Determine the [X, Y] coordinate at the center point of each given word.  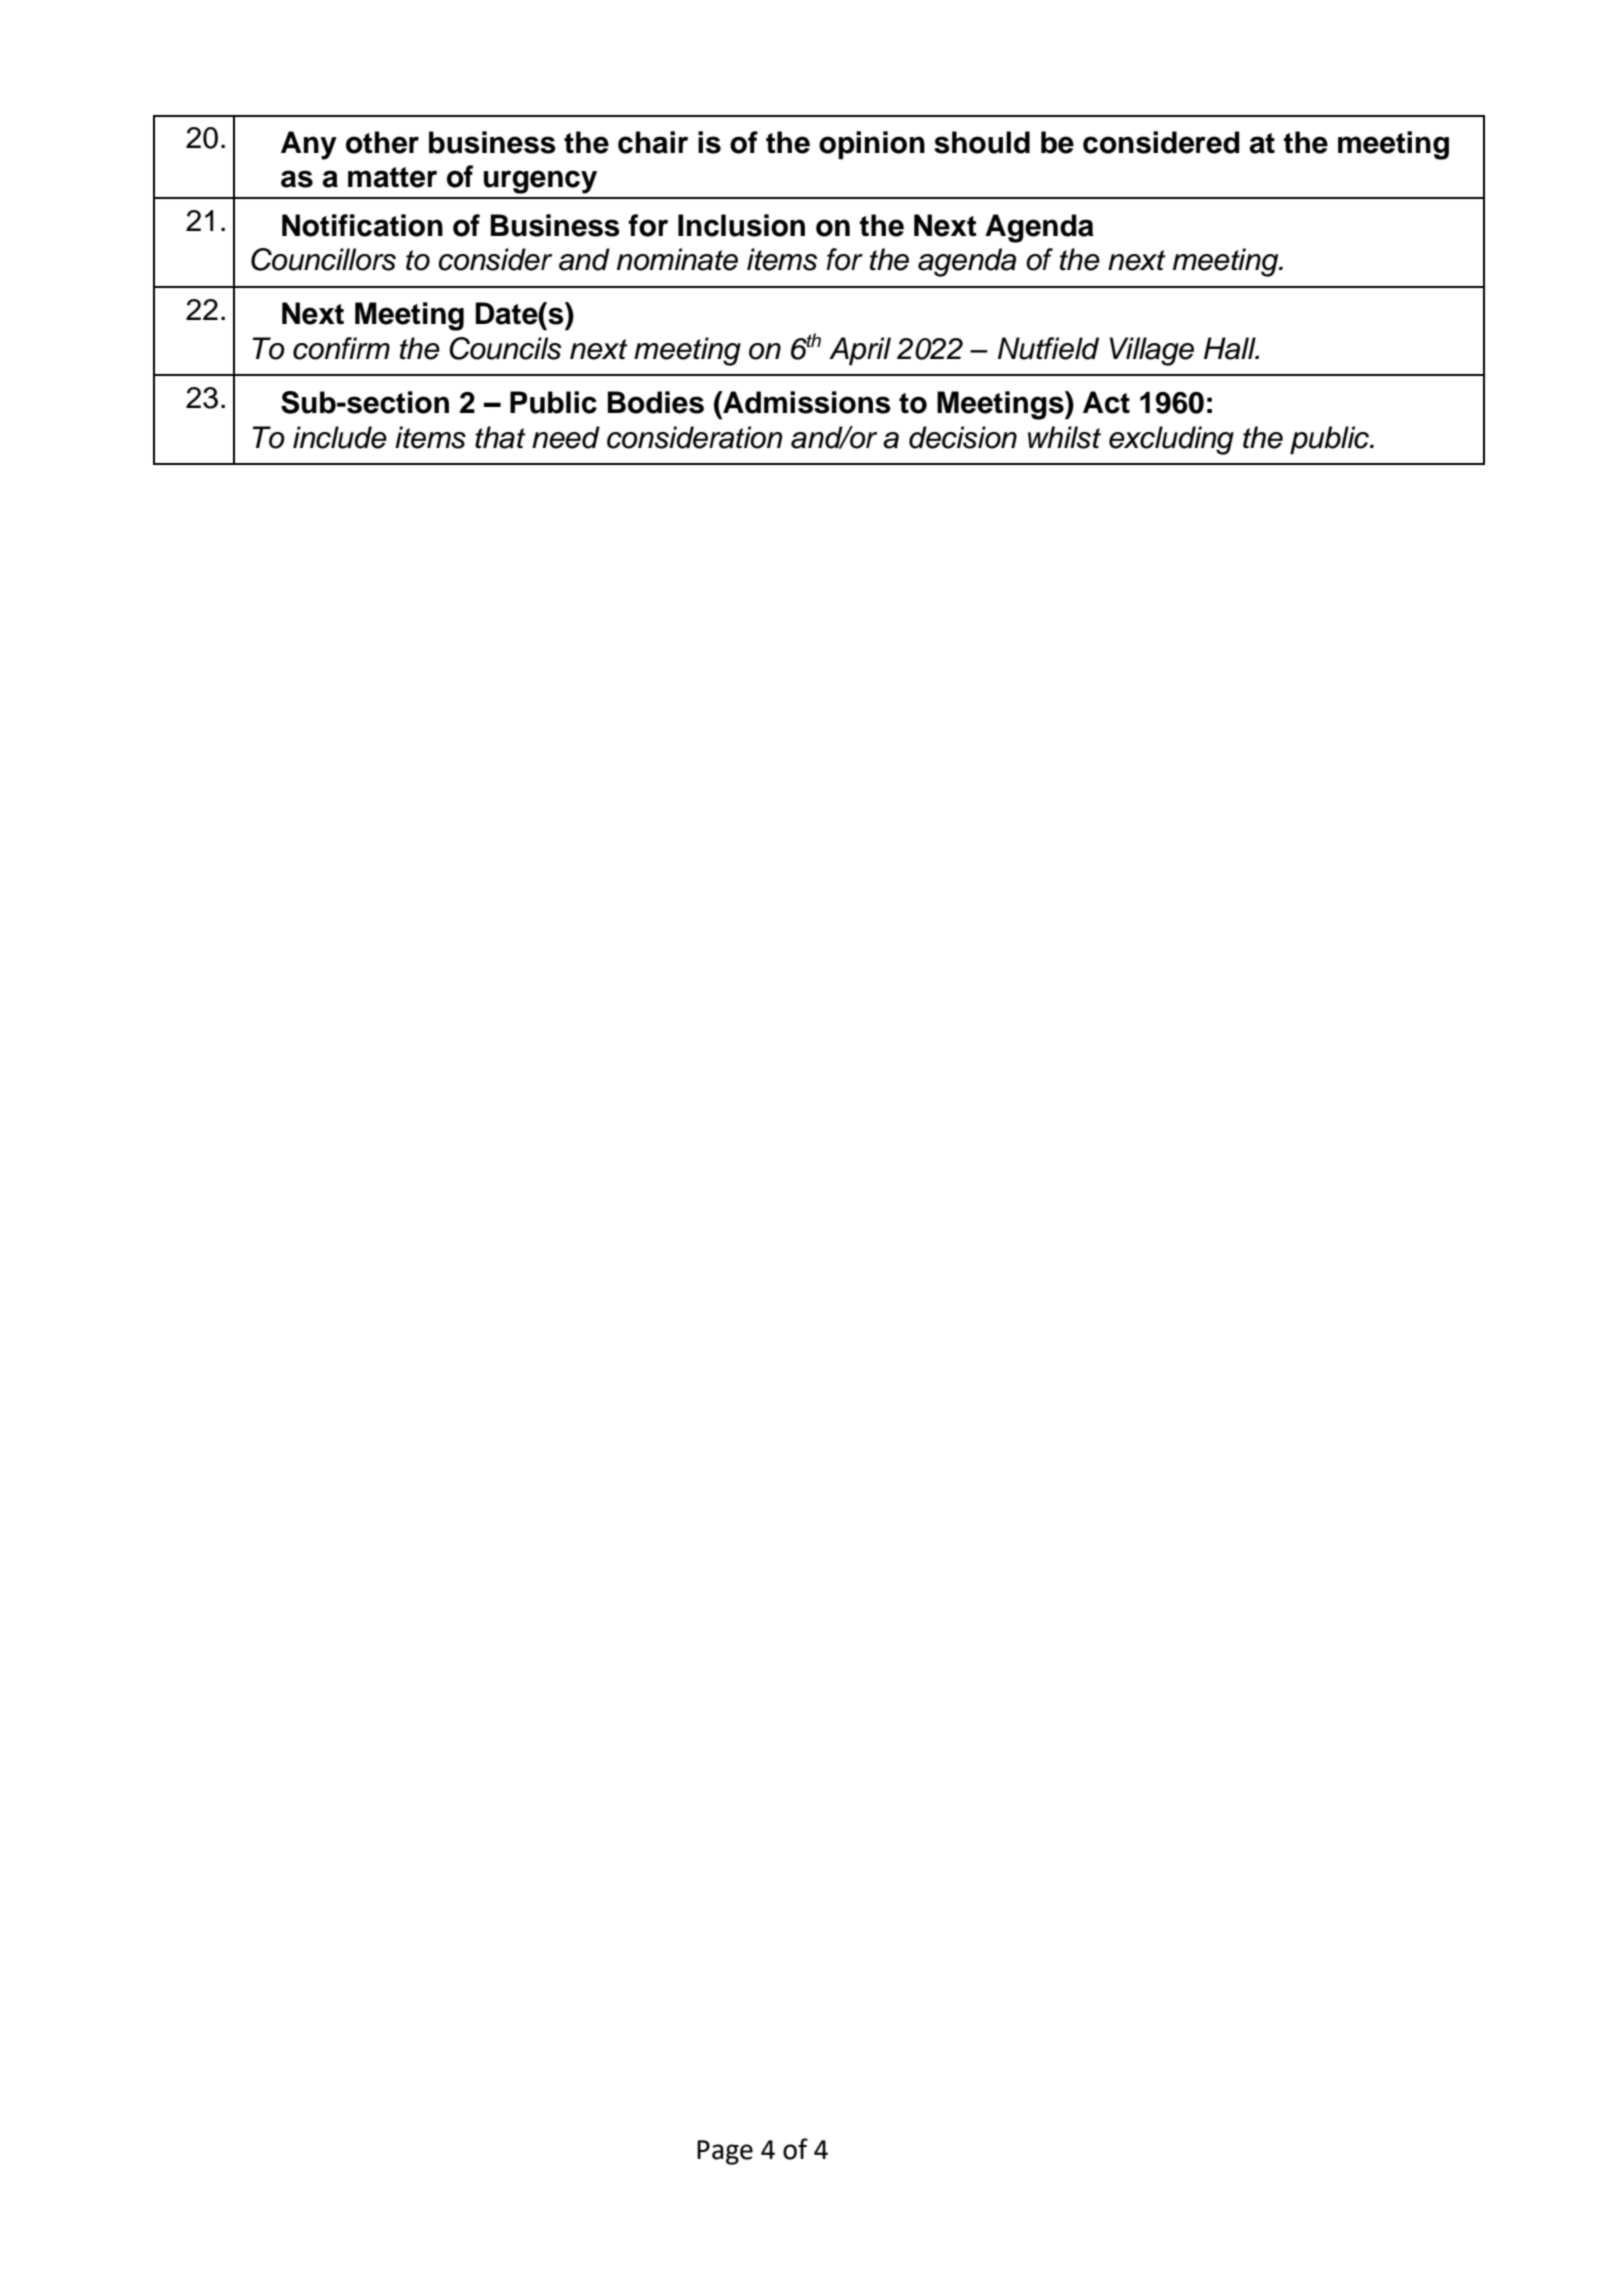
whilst [1064, 437]
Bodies [656, 402]
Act [1106, 402]
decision [963, 437]
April [860, 351]
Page [725, 2152]
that [500, 437]
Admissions [806, 402]
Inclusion [741, 225]
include [340, 437]
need [566, 437]
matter [392, 177]
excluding [1171, 440]
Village [1152, 351]
